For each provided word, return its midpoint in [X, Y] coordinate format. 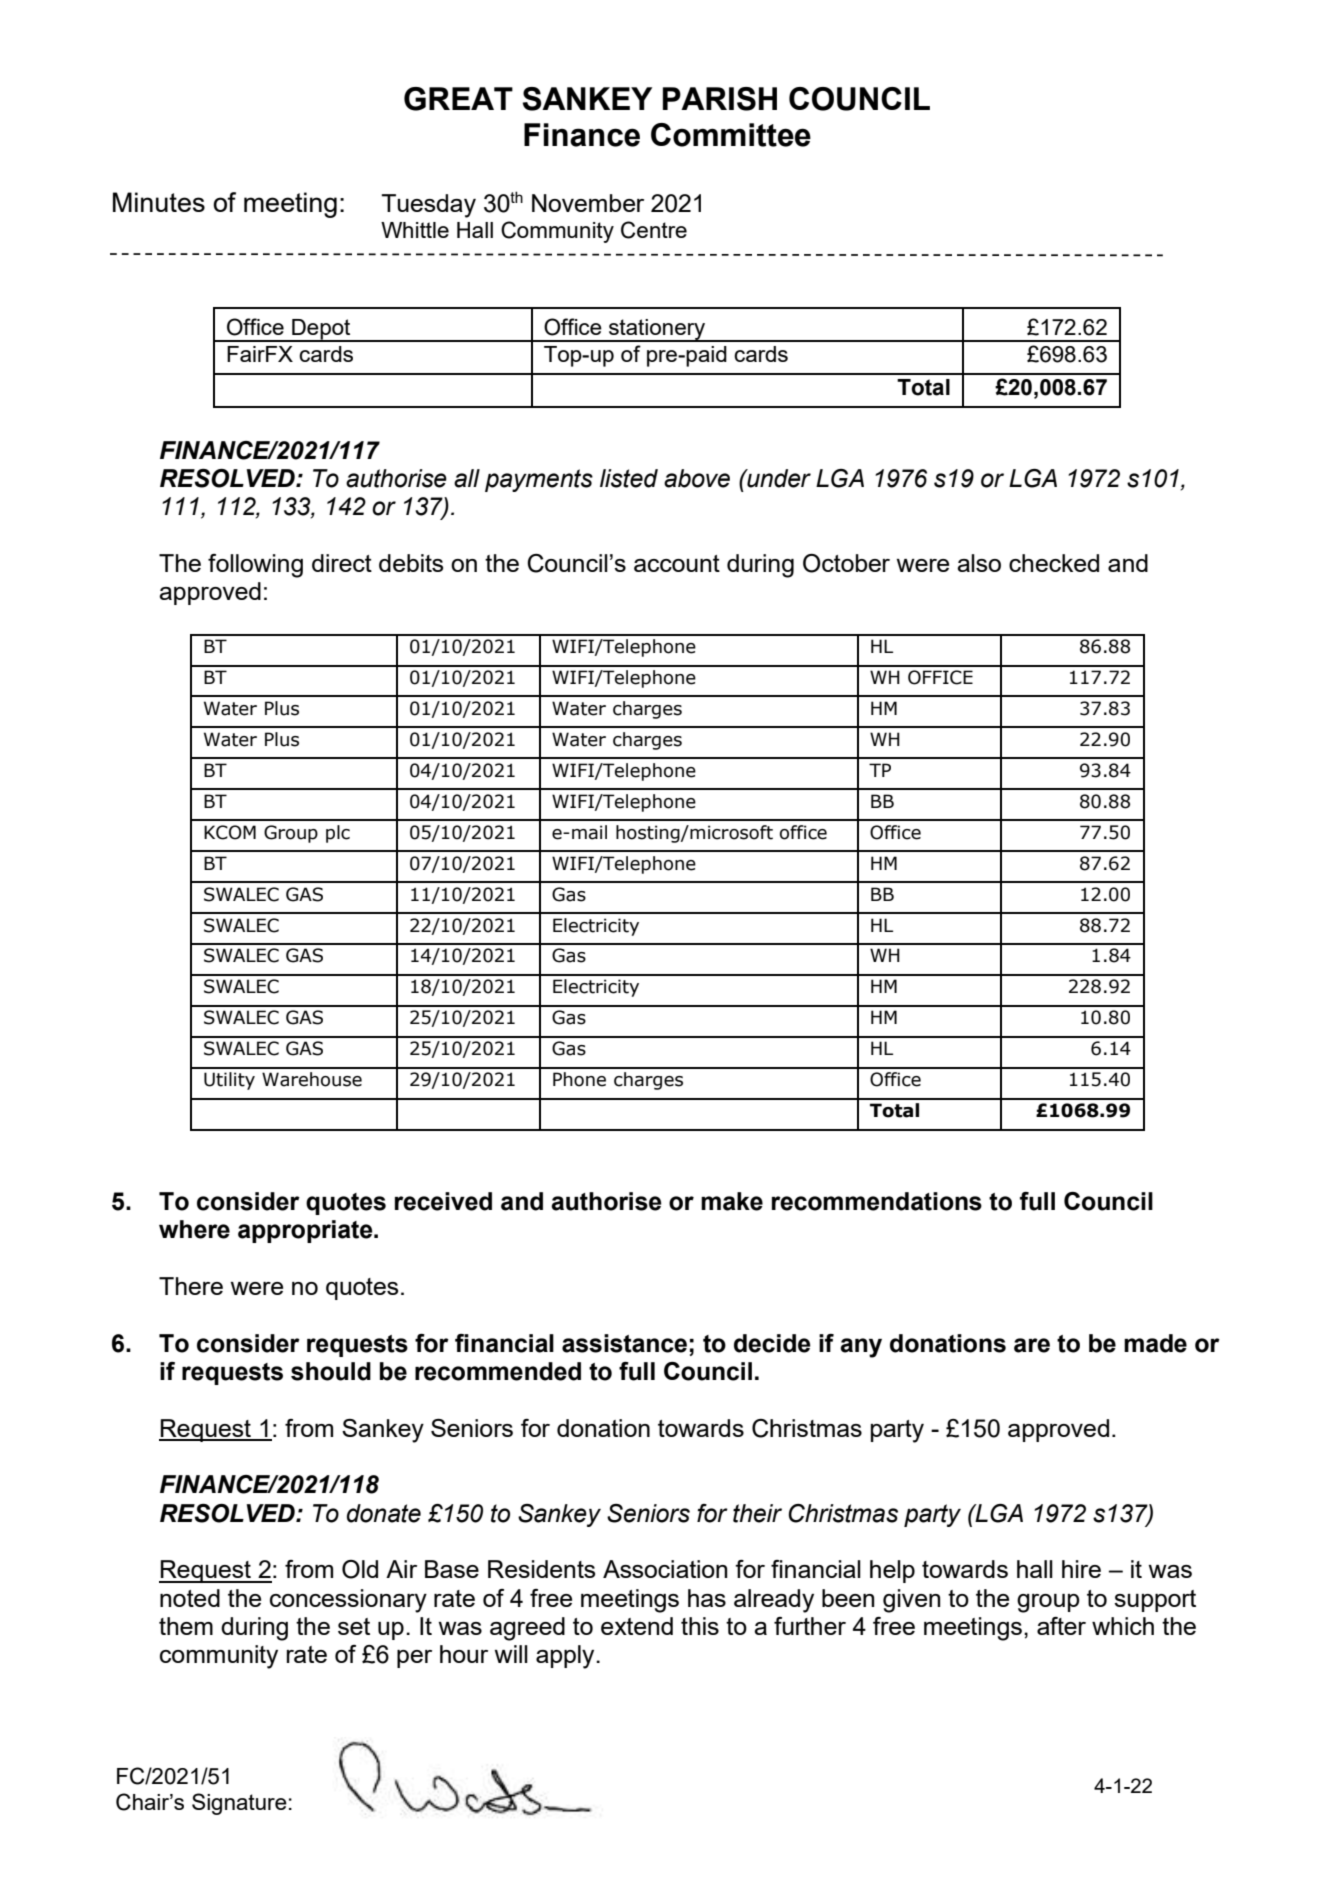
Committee [731, 135]
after [1061, 1626]
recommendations [877, 1201]
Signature [239, 1804]
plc [338, 834]
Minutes [159, 202]
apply [566, 1657]
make [732, 1201]
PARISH [720, 99]
